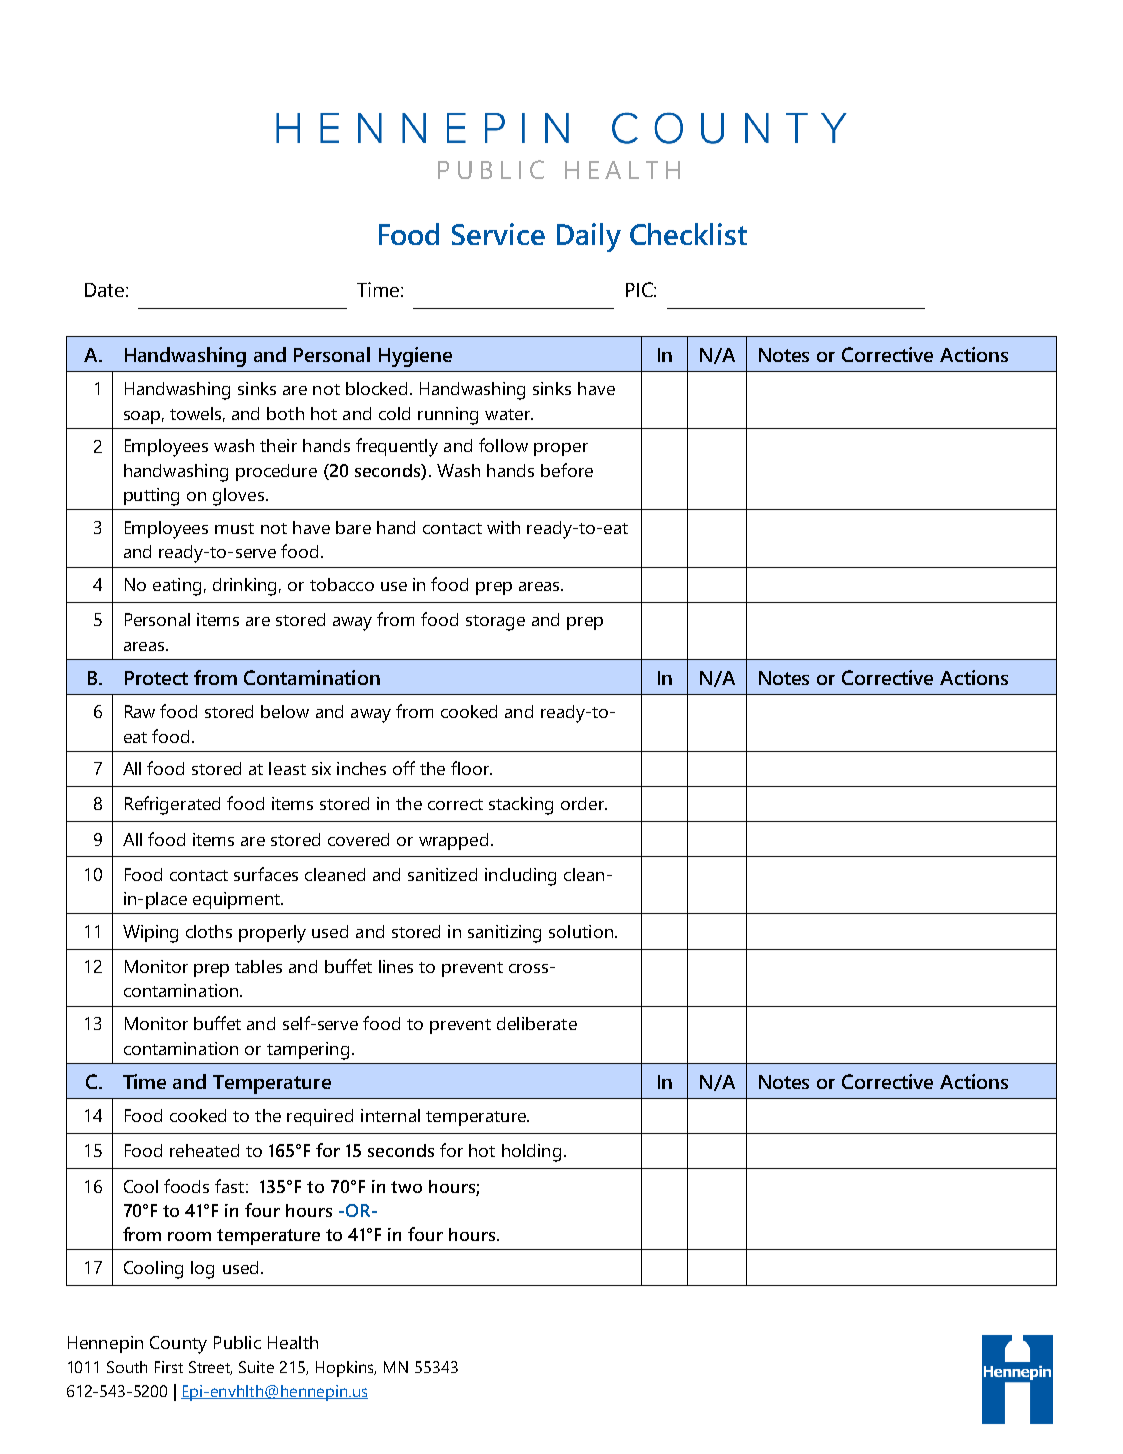 Image resolution: width=1123 pixels, height=1454 pixels. I want to click on storage, so click(495, 623).
